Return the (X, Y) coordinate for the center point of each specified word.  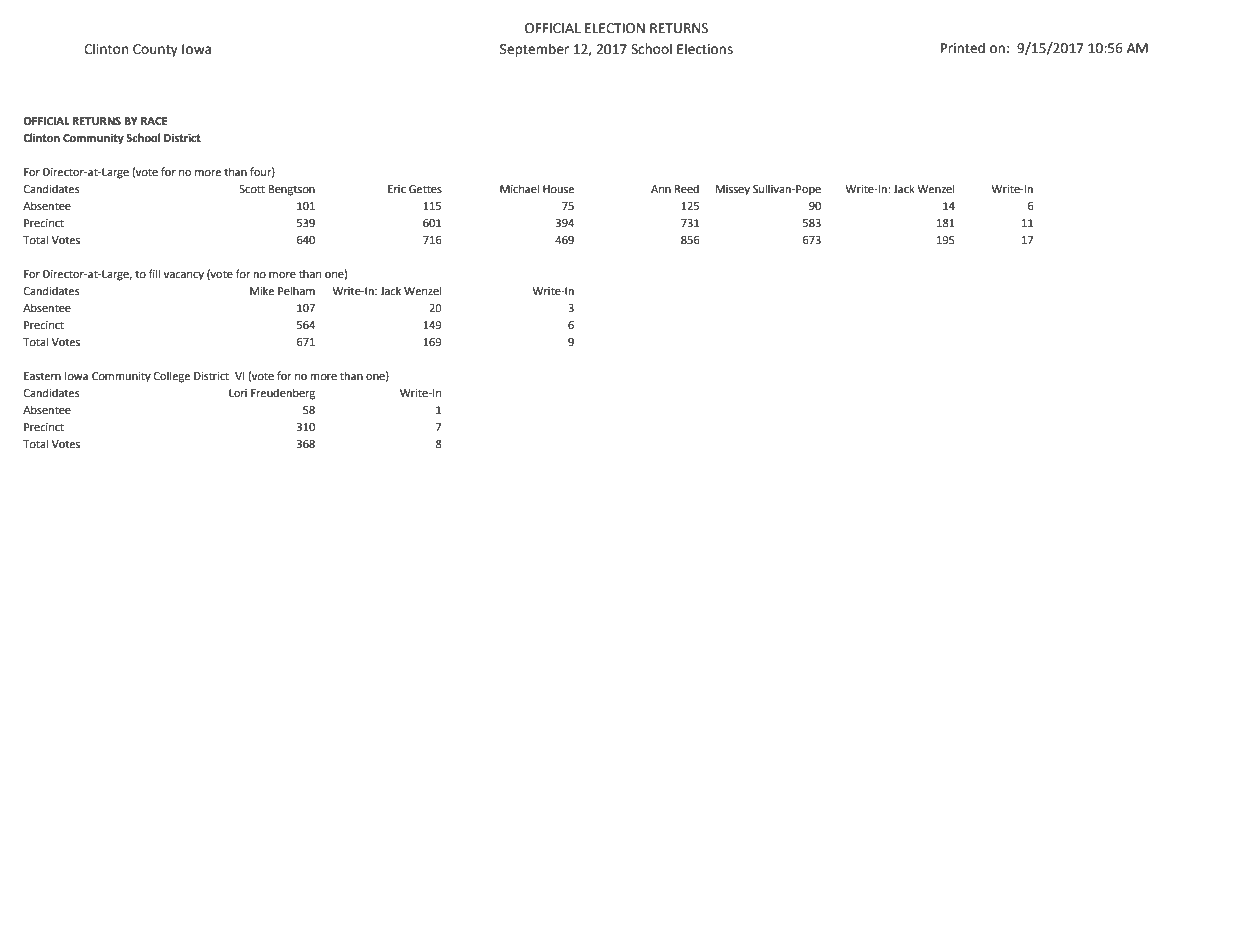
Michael (519, 188)
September (534, 50)
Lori (238, 393)
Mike (262, 291)
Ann (661, 189)
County (155, 50)
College (172, 377)
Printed (963, 48)
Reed (687, 189)
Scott (252, 189)
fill (154, 273)
